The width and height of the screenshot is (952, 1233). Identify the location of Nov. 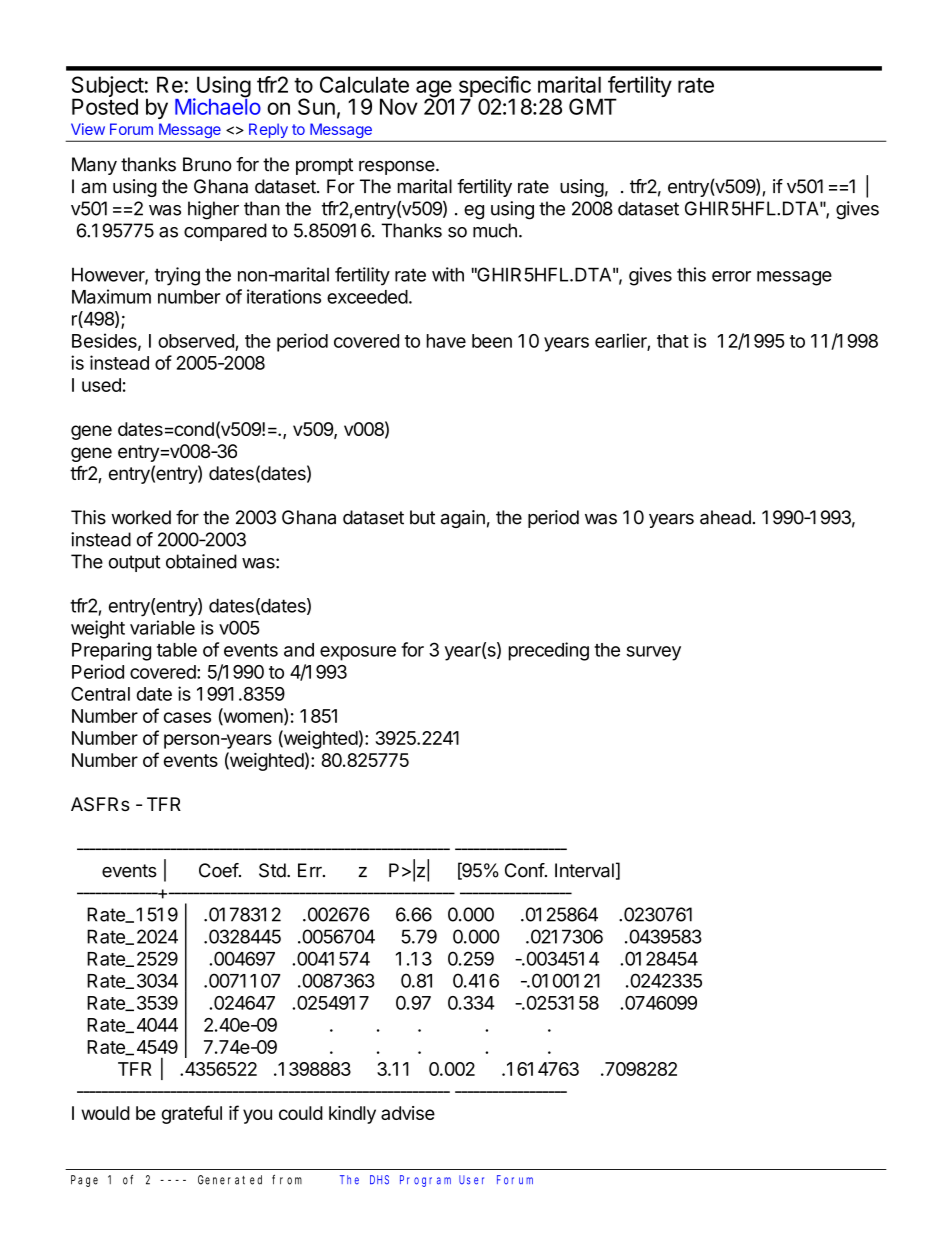
(399, 106).
